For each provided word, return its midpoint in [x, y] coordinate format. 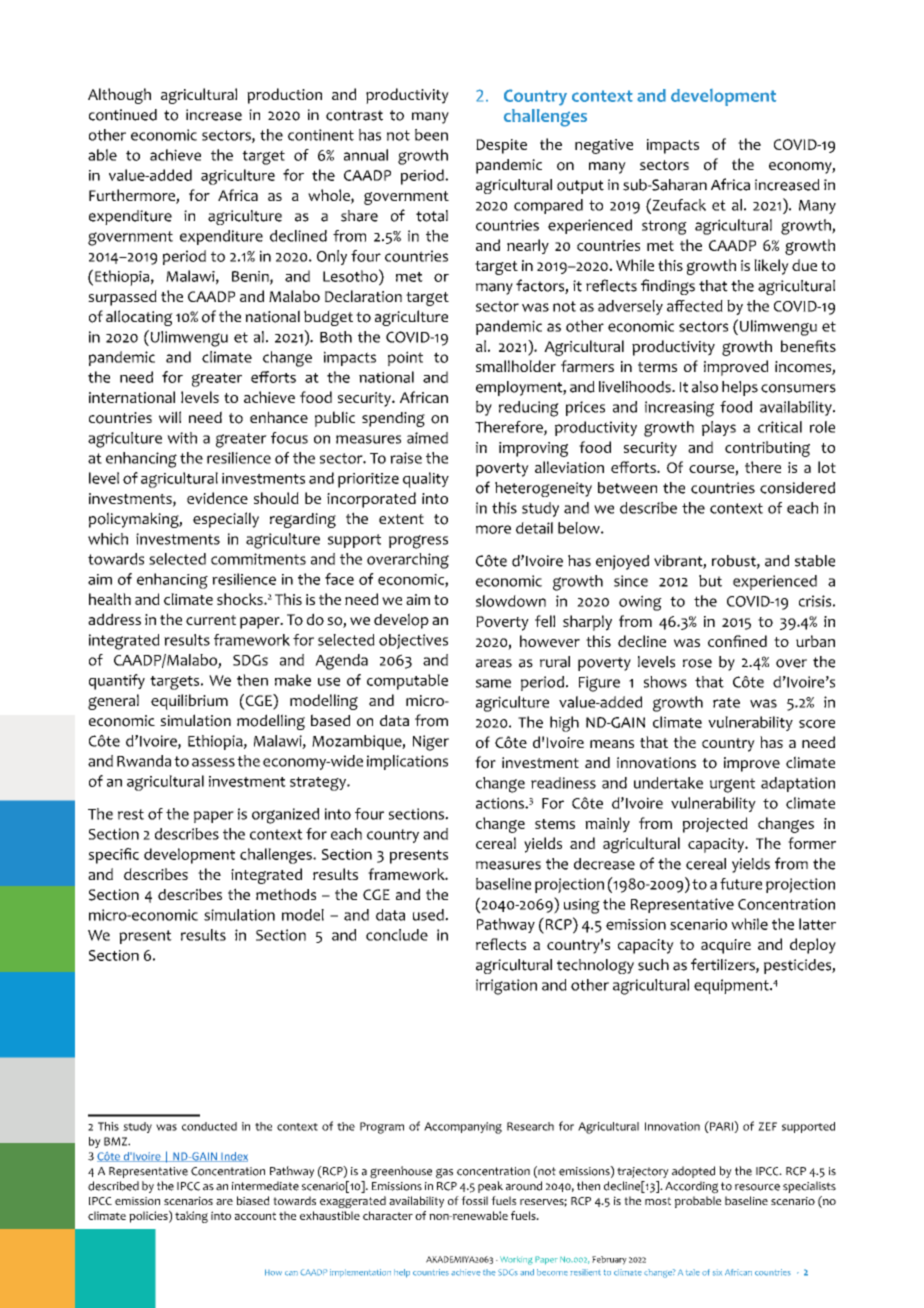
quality [426, 480]
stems [555, 824]
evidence [217, 498]
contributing [767, 449]
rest [131, 814]
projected [715, 825]
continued [123, 115]
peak [490, 1187]
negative [604, 146]
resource [757, 1187]
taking [191, 1217]
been [431, 135]
